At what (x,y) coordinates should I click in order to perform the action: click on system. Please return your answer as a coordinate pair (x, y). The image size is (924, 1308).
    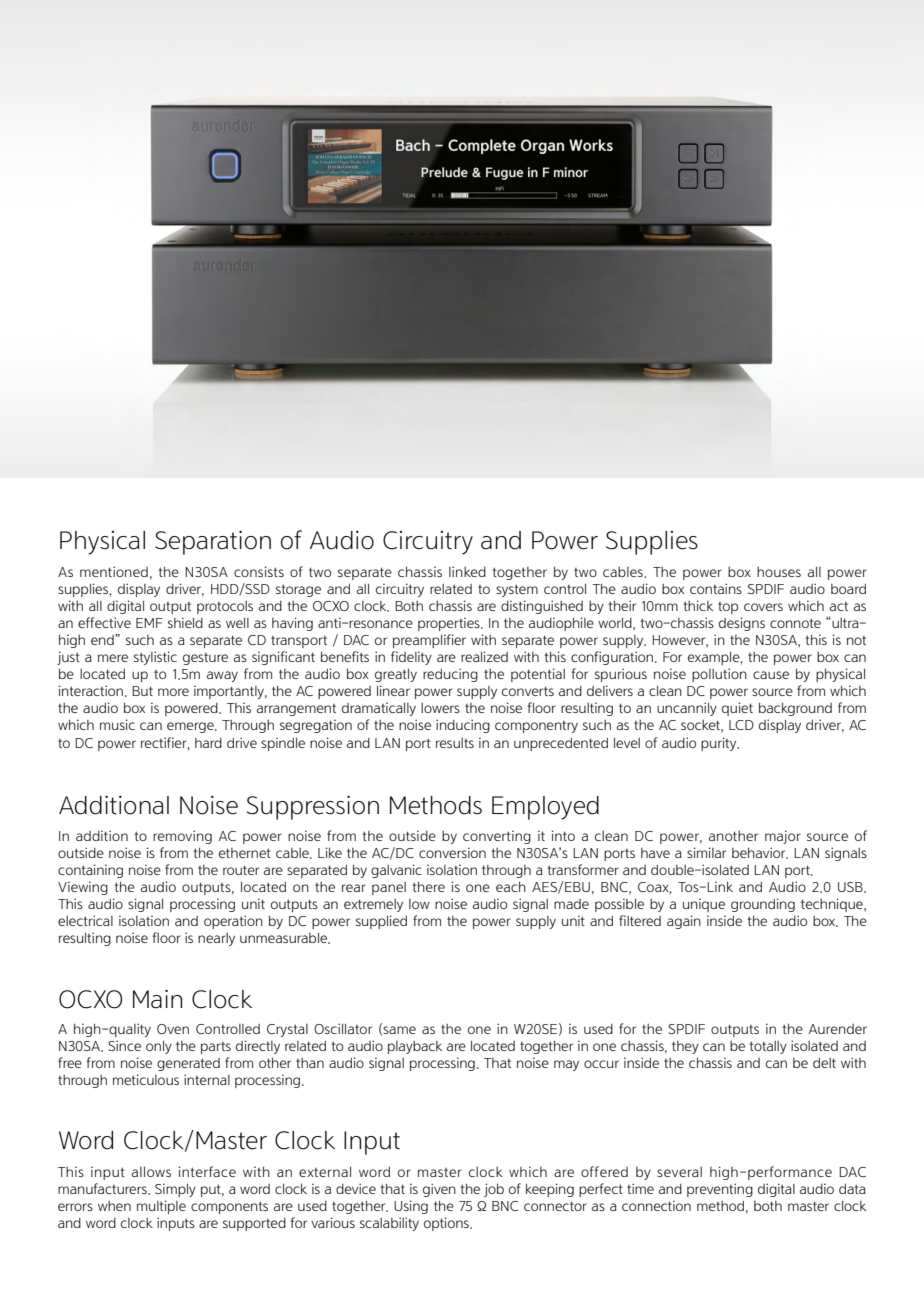
    Looking at the image, I should click on (517, 590).
